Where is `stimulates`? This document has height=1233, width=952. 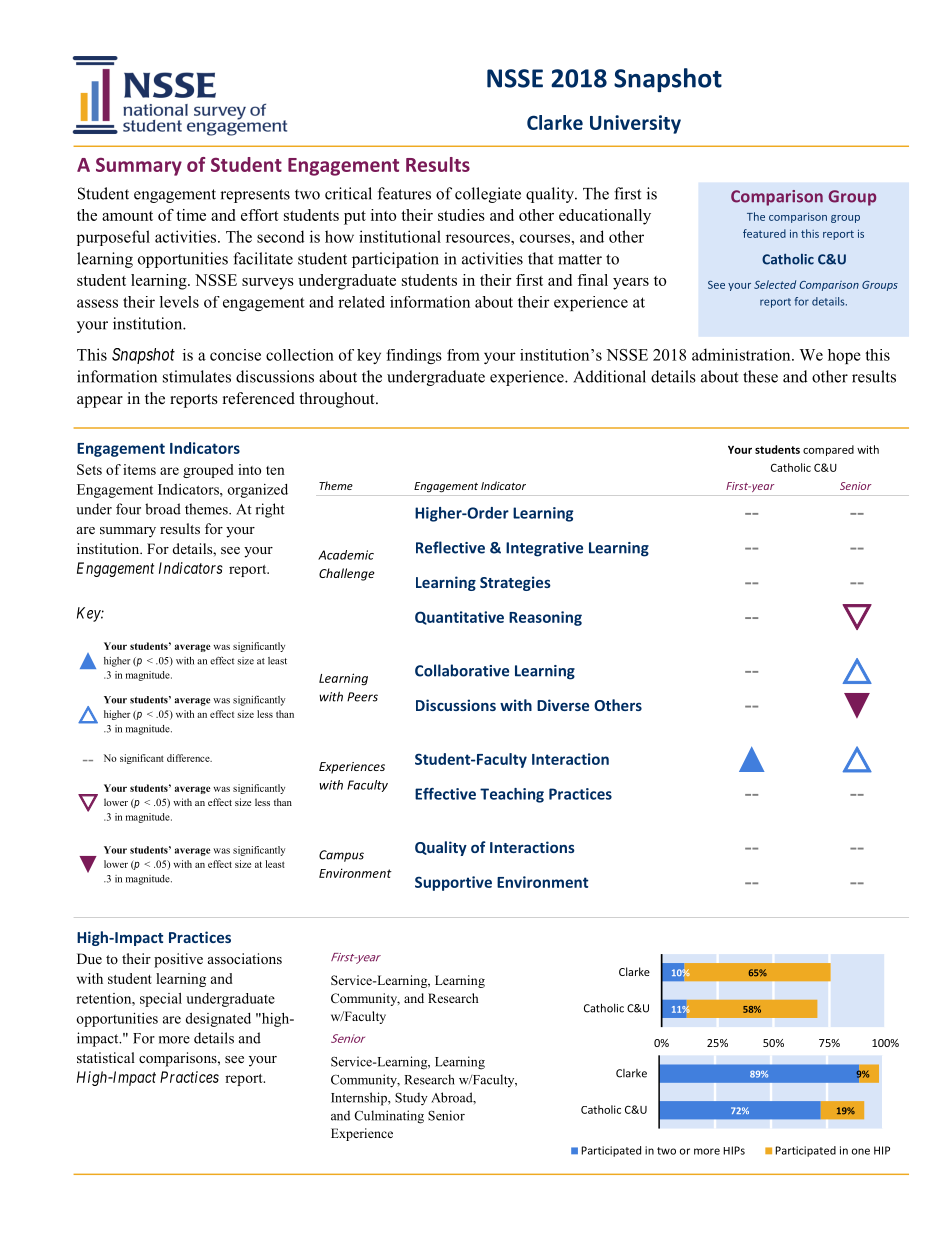 stimulates is located at coordinates (197, 376).
